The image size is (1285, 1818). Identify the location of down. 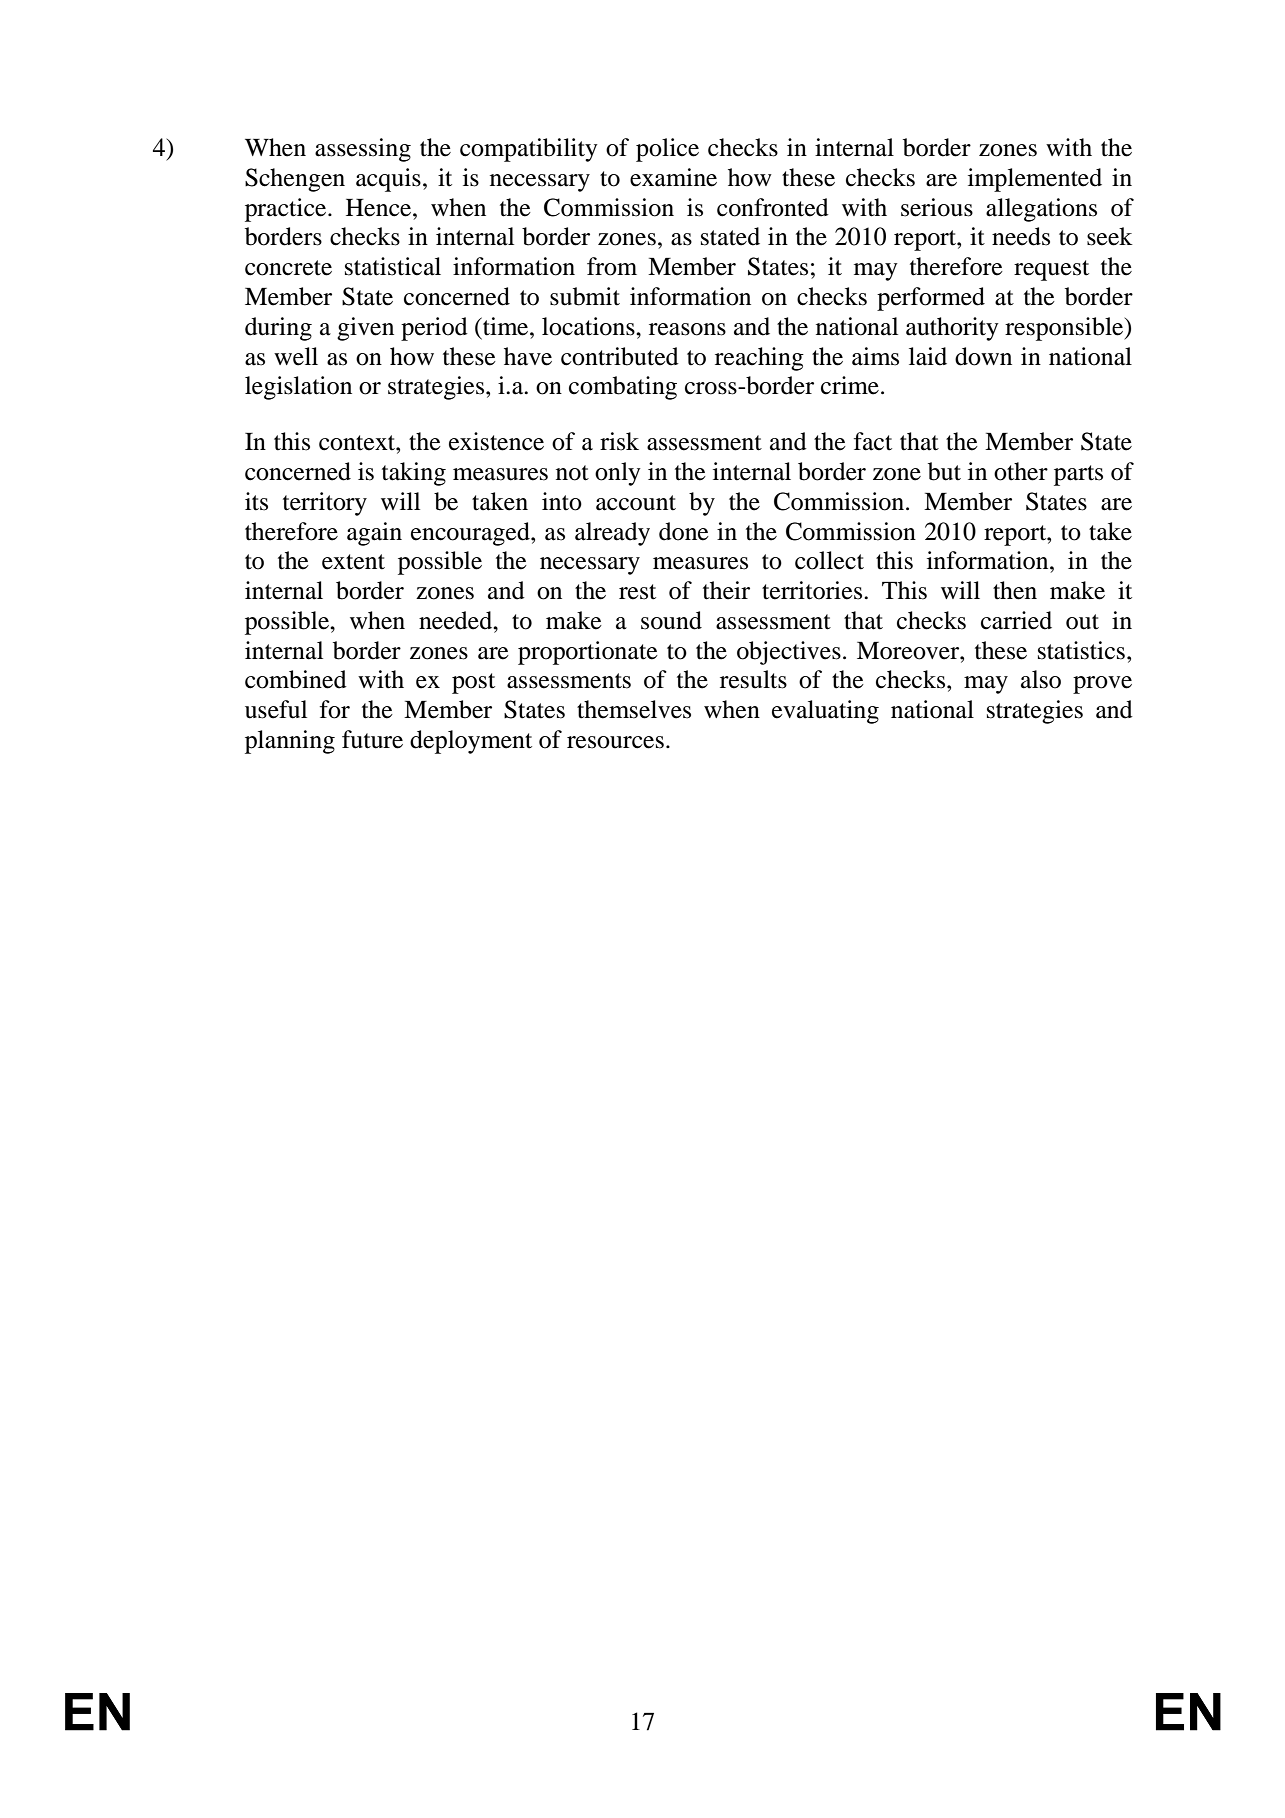
(983, 356).
